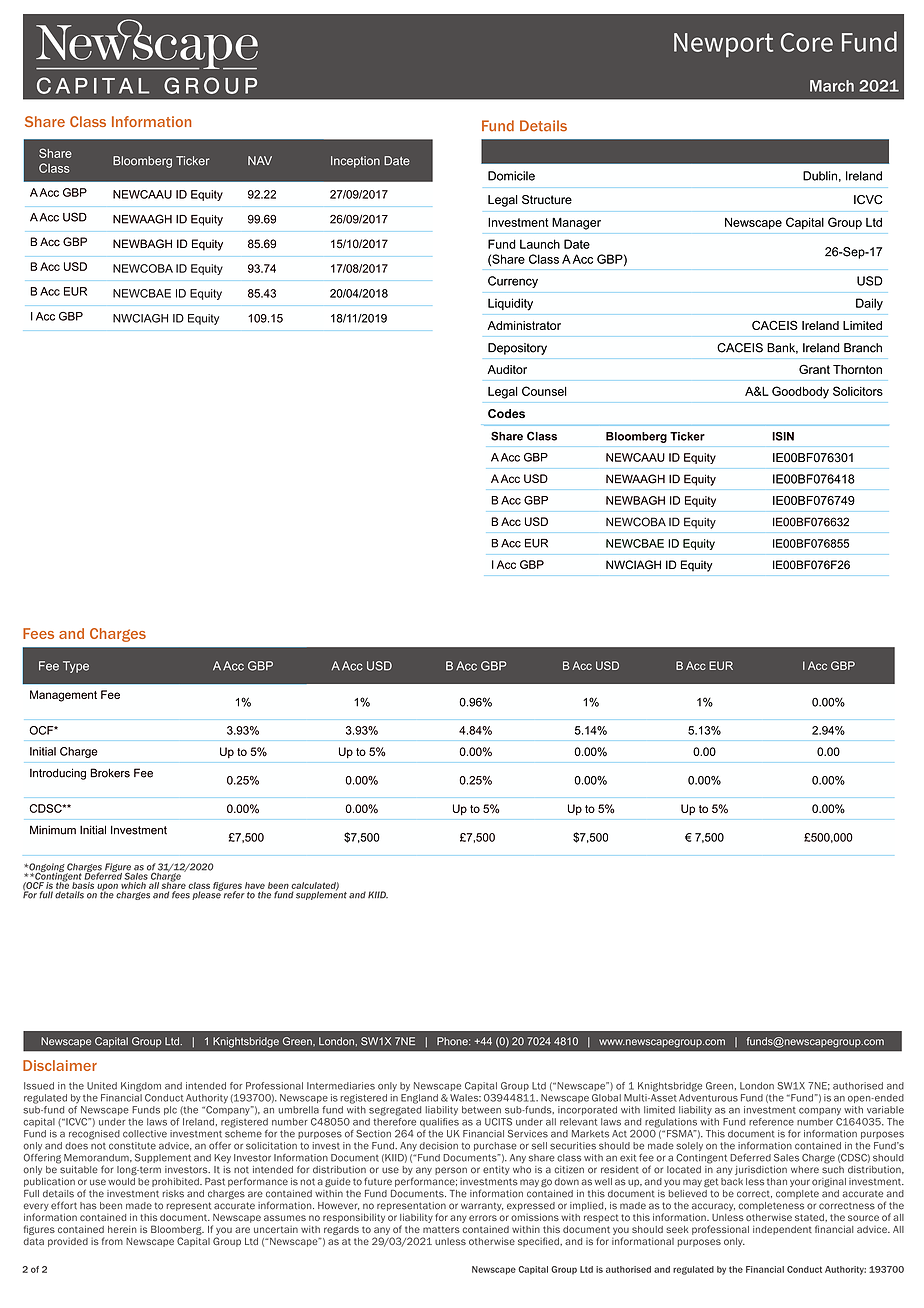 This screenshot has height=1308, width=924. I want to click on NAV, so click(260, 160).
